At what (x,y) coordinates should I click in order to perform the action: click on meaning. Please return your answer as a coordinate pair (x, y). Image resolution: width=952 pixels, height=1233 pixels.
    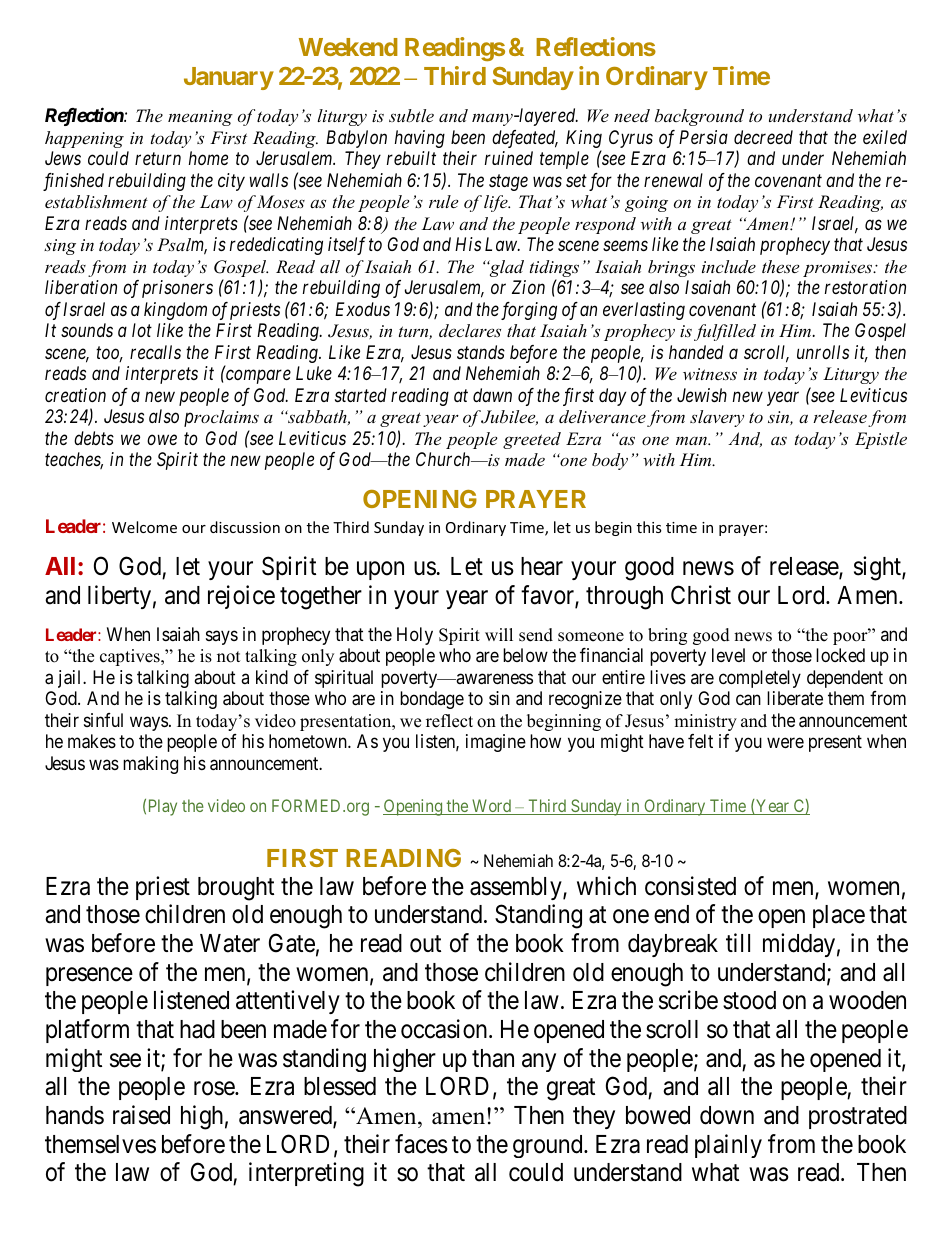
    Looking at the image, I should click on (200, 118).
